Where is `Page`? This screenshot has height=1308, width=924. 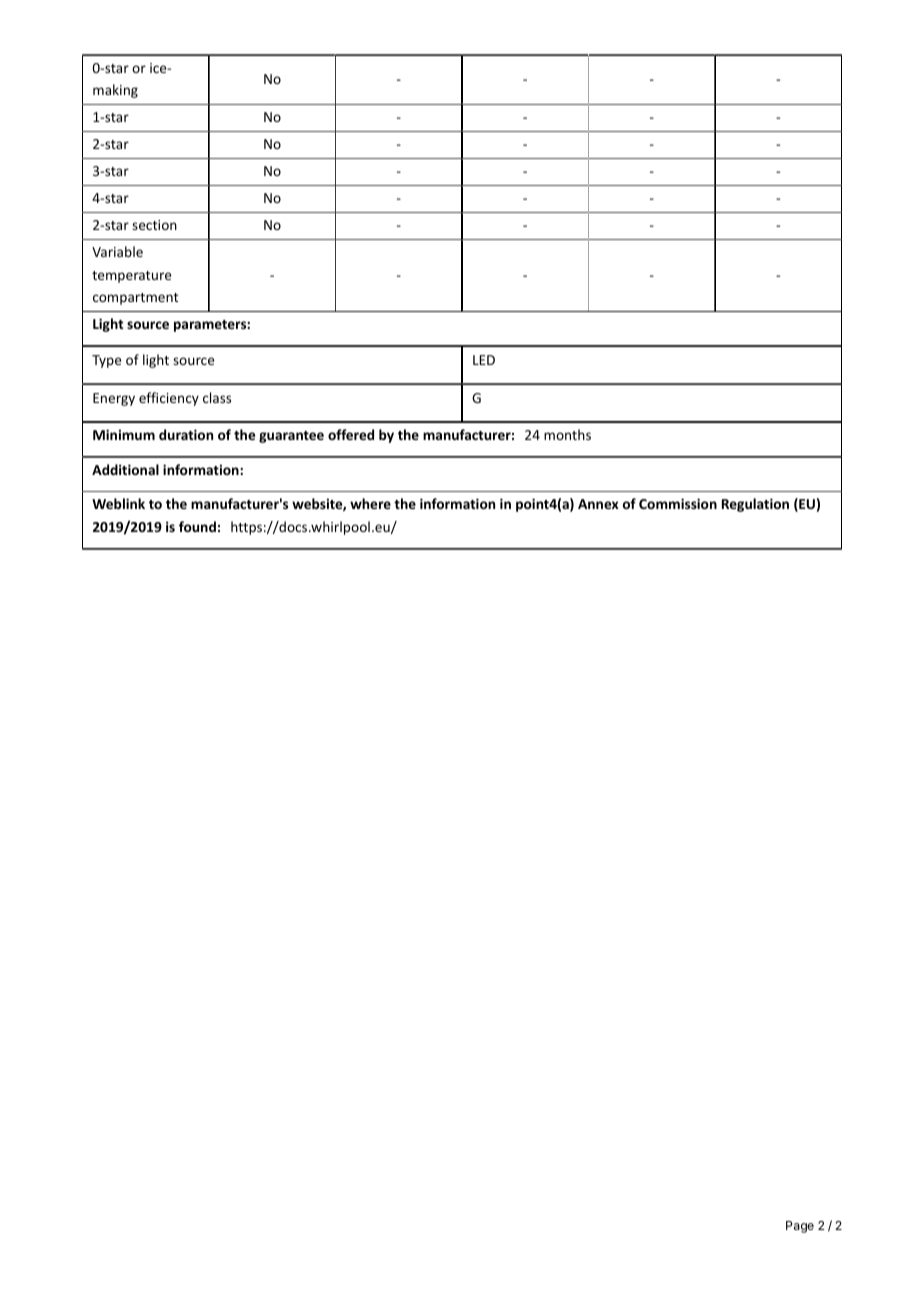
Page is located at coordinates (800, 1227).
